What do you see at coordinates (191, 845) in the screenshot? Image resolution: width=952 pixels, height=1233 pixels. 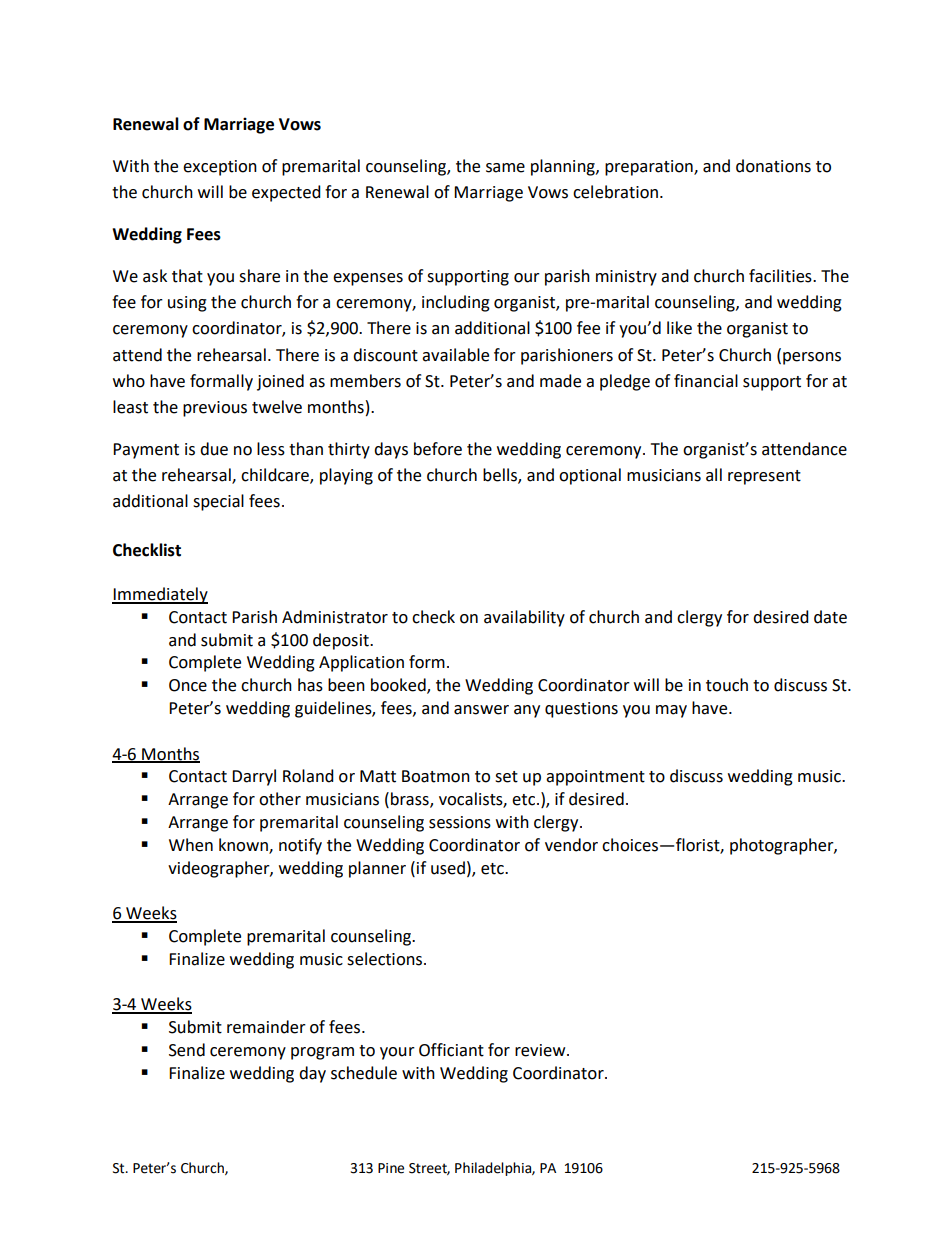 I see `When` at bounding box center [191, 845].
